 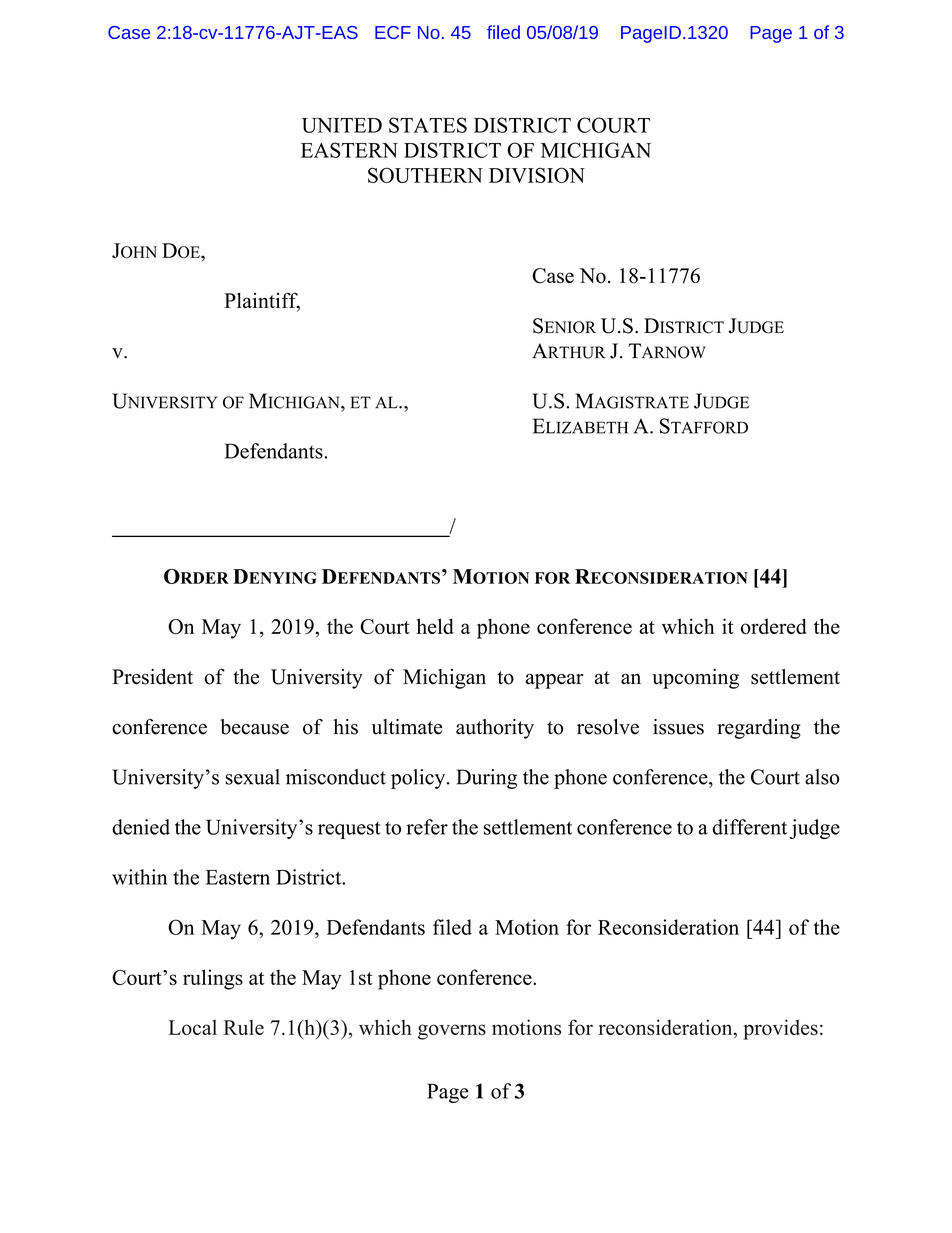 I want to click on ECF, so click(x=393, y=32).
